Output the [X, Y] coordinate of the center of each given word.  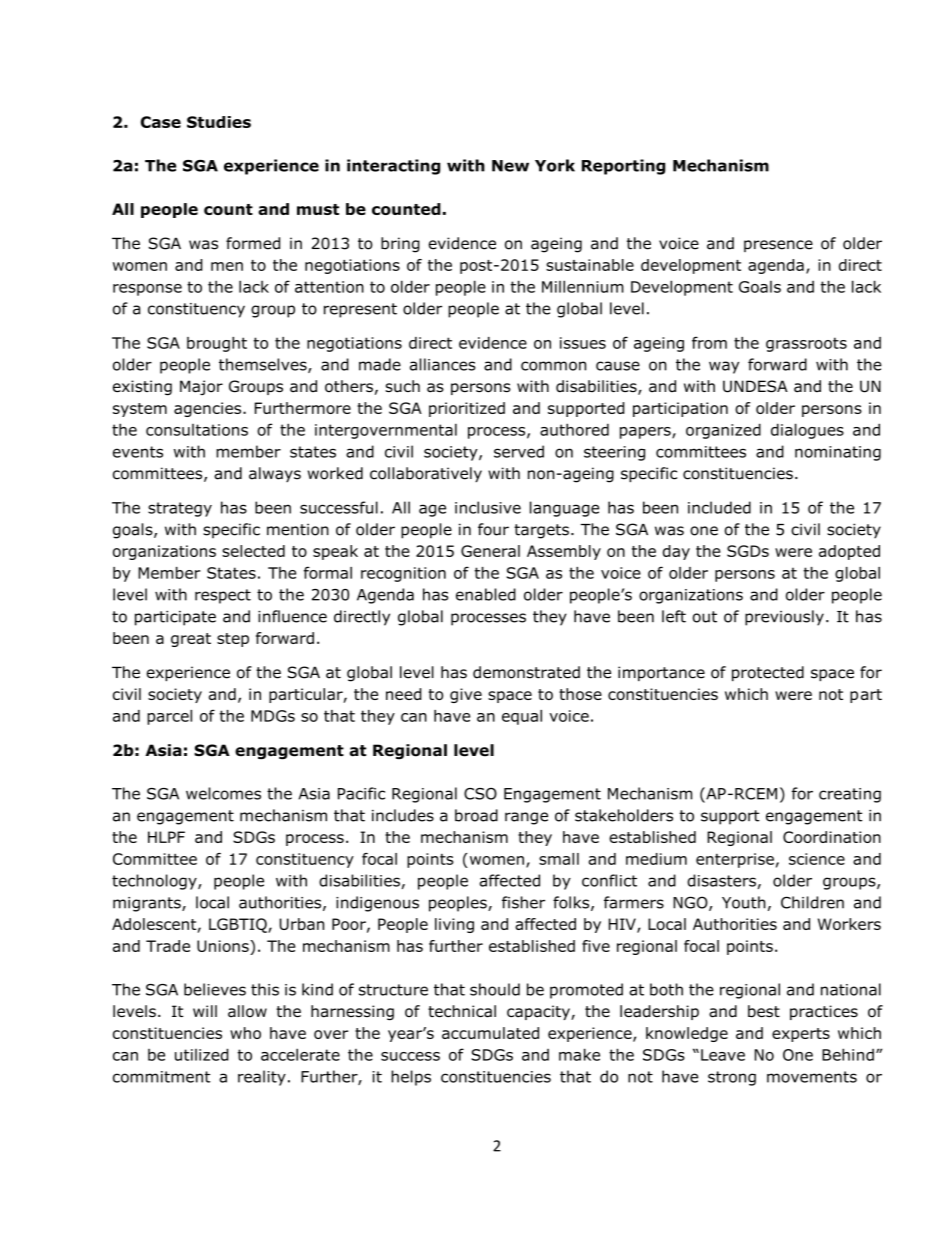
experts [801, 1035]
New [510, 166]
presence [778, 246]
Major [201, 387]
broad [476, 815]
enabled [486, 594]
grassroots [806, 344]
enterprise [735, 860]
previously [784, 618]
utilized [202, 1054]
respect [223, 596]
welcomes [223, 793]
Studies [219, 122]
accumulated [490, 1033]
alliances [443, 364]
